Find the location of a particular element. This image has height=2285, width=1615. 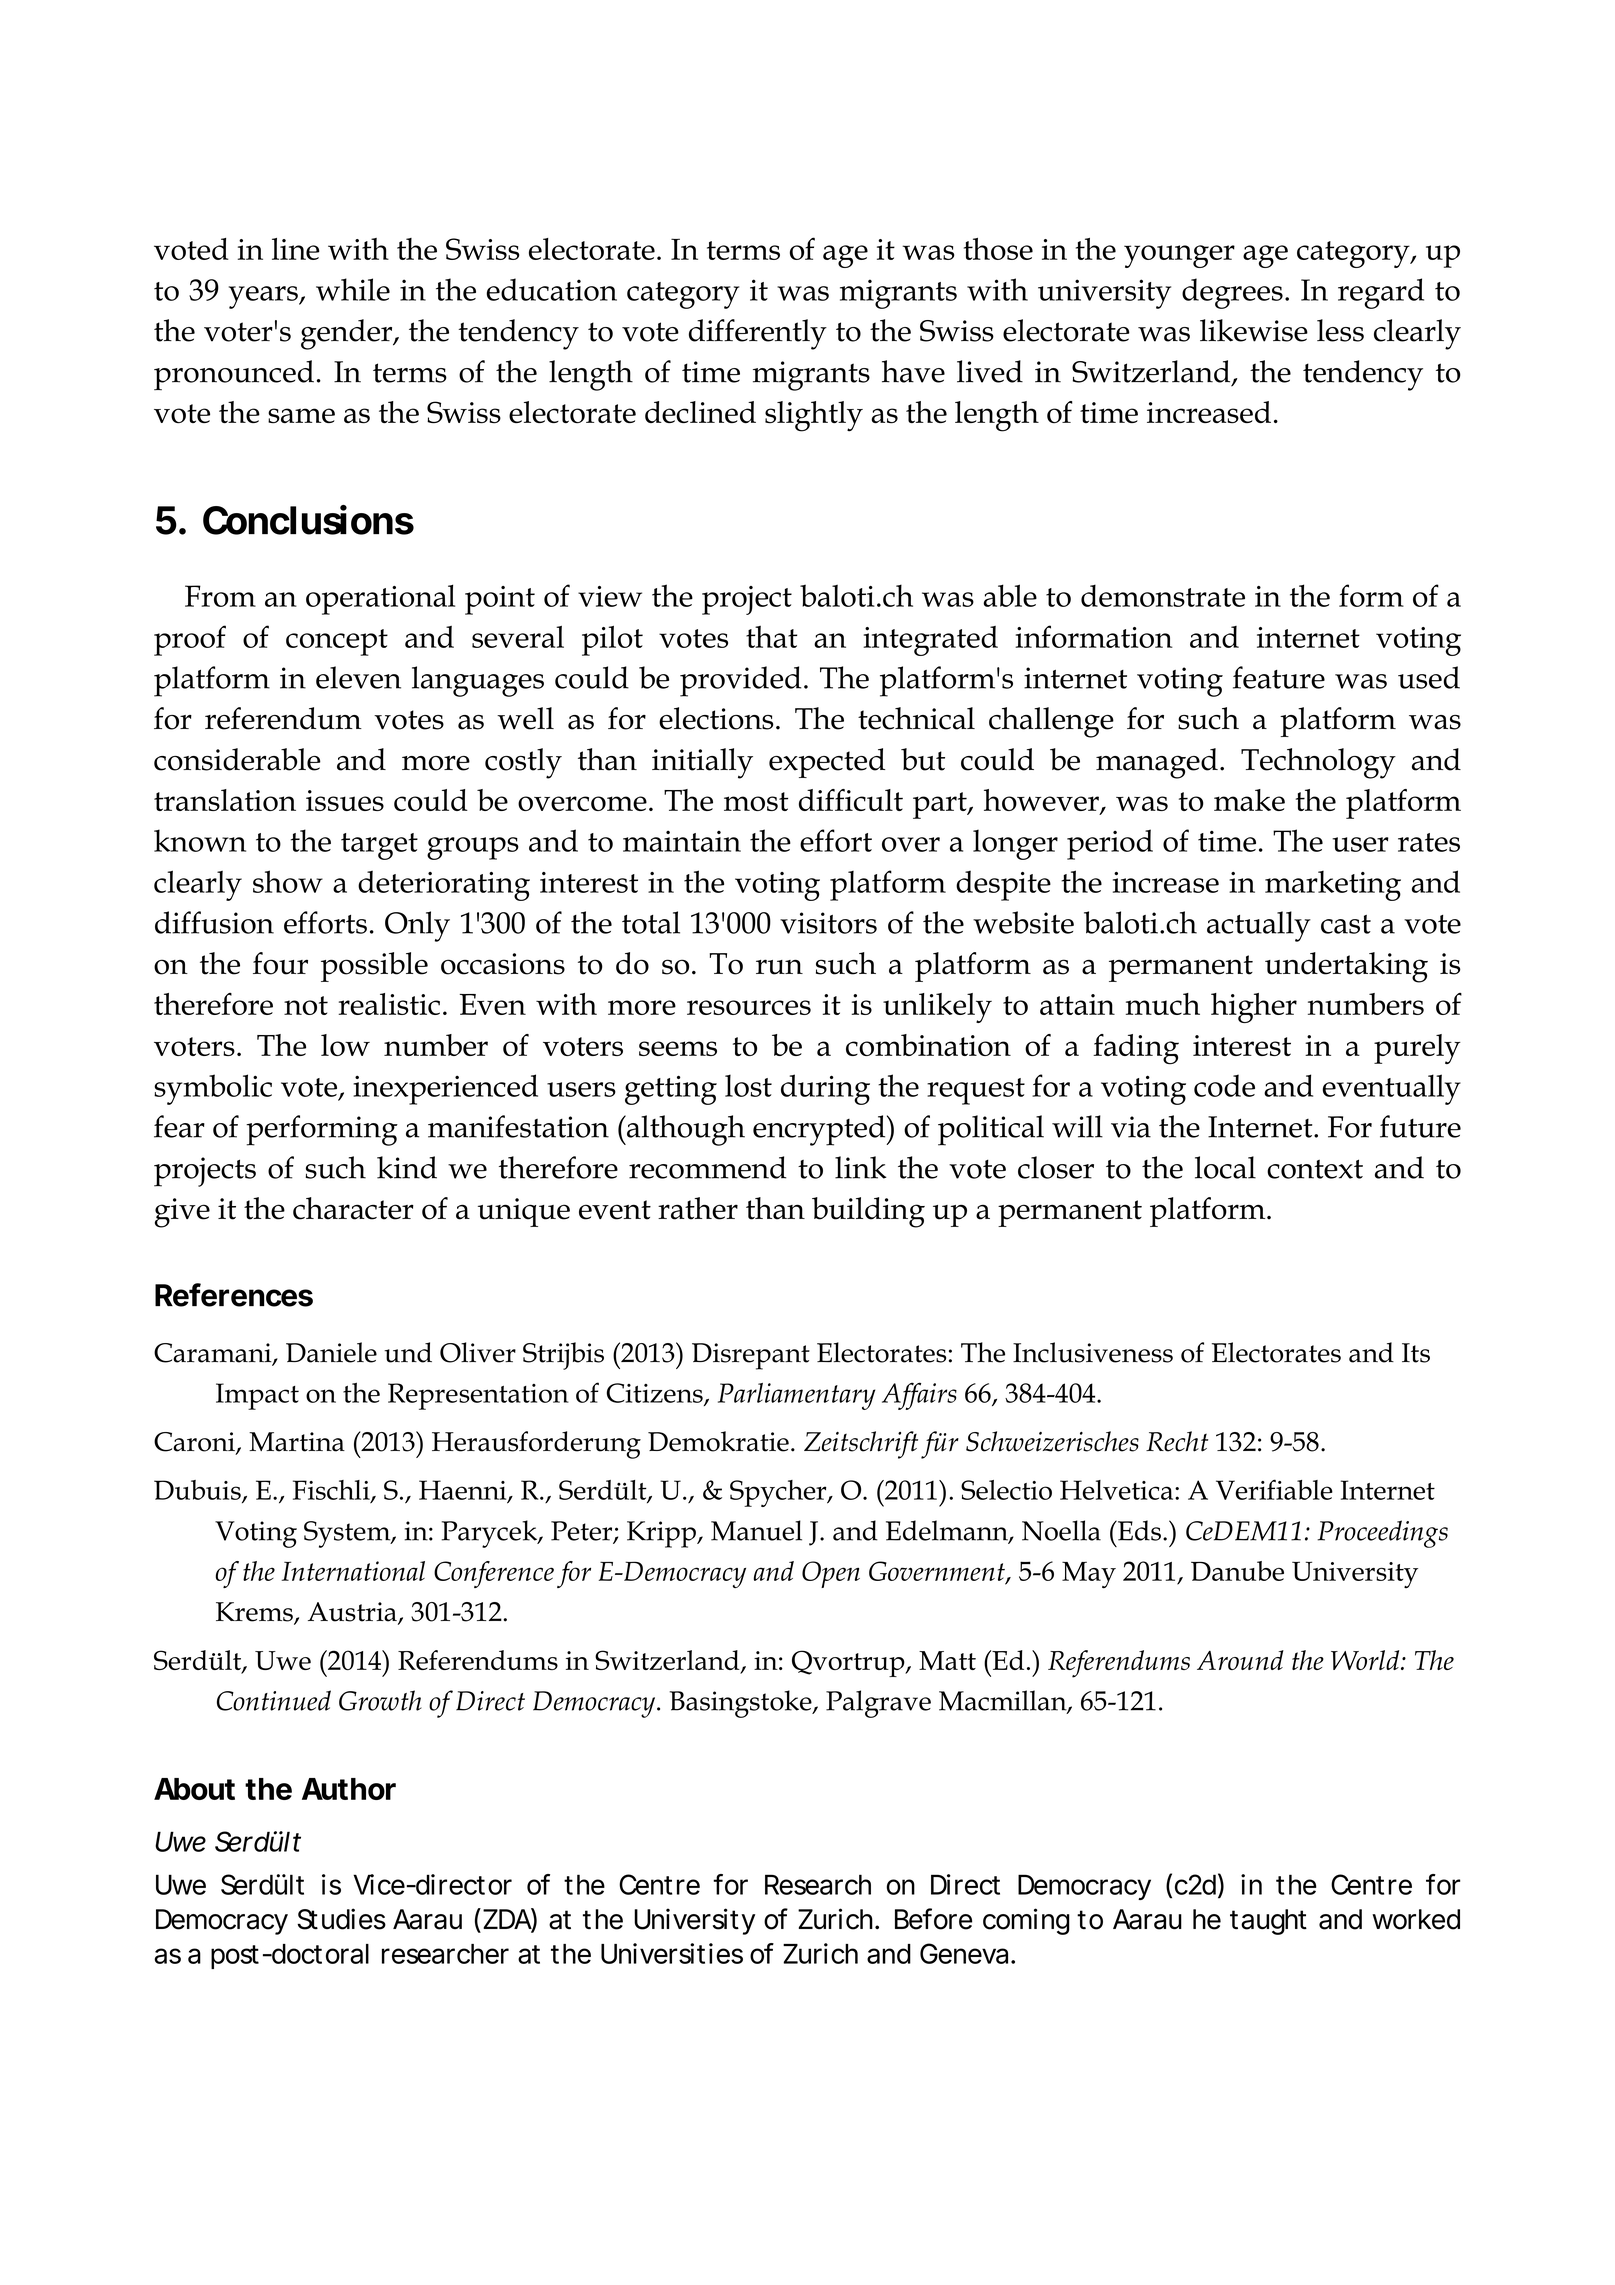

context is located at coordinates (1315, 1169).
